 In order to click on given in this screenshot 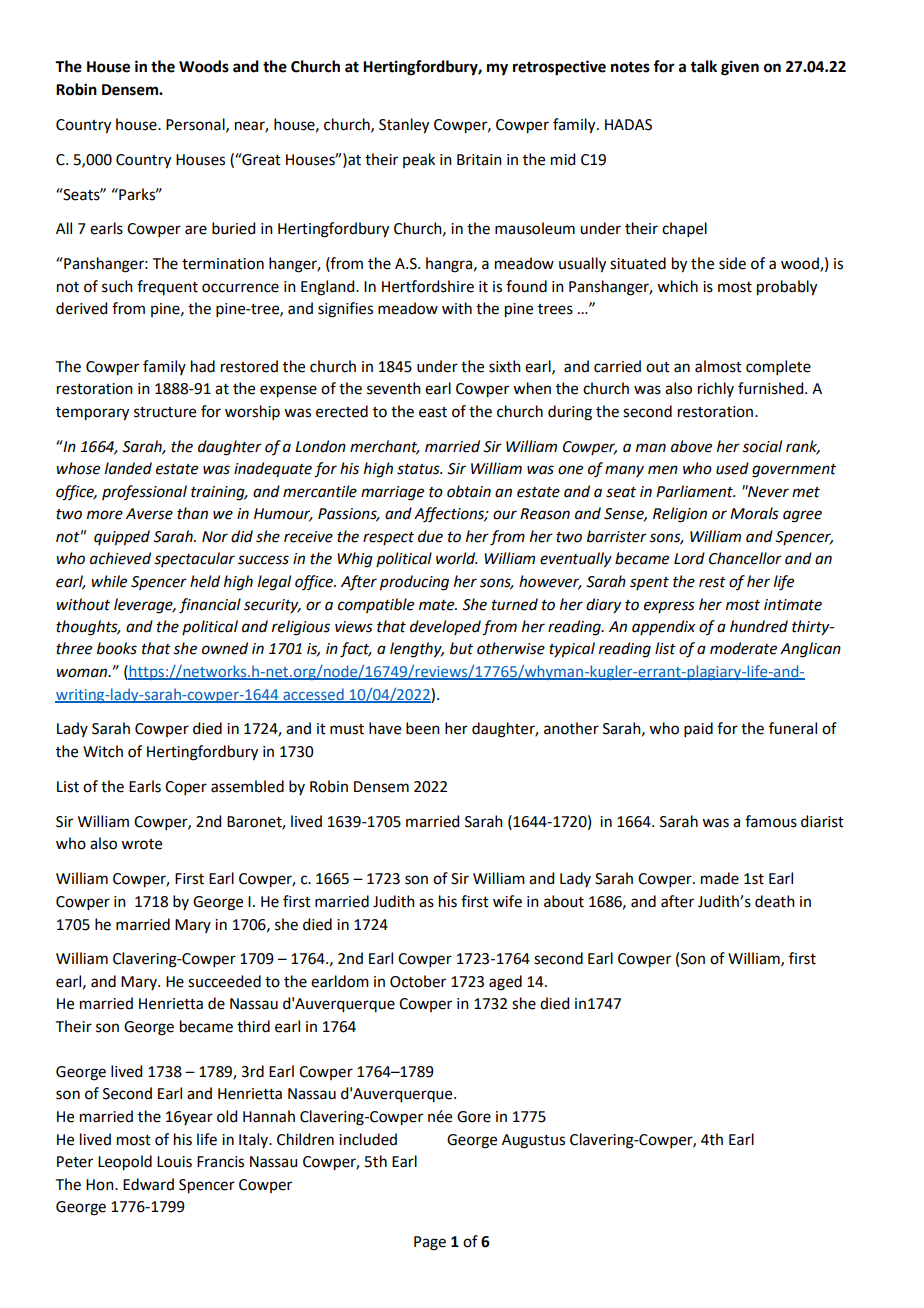, I will do `click(740, 68)`.
